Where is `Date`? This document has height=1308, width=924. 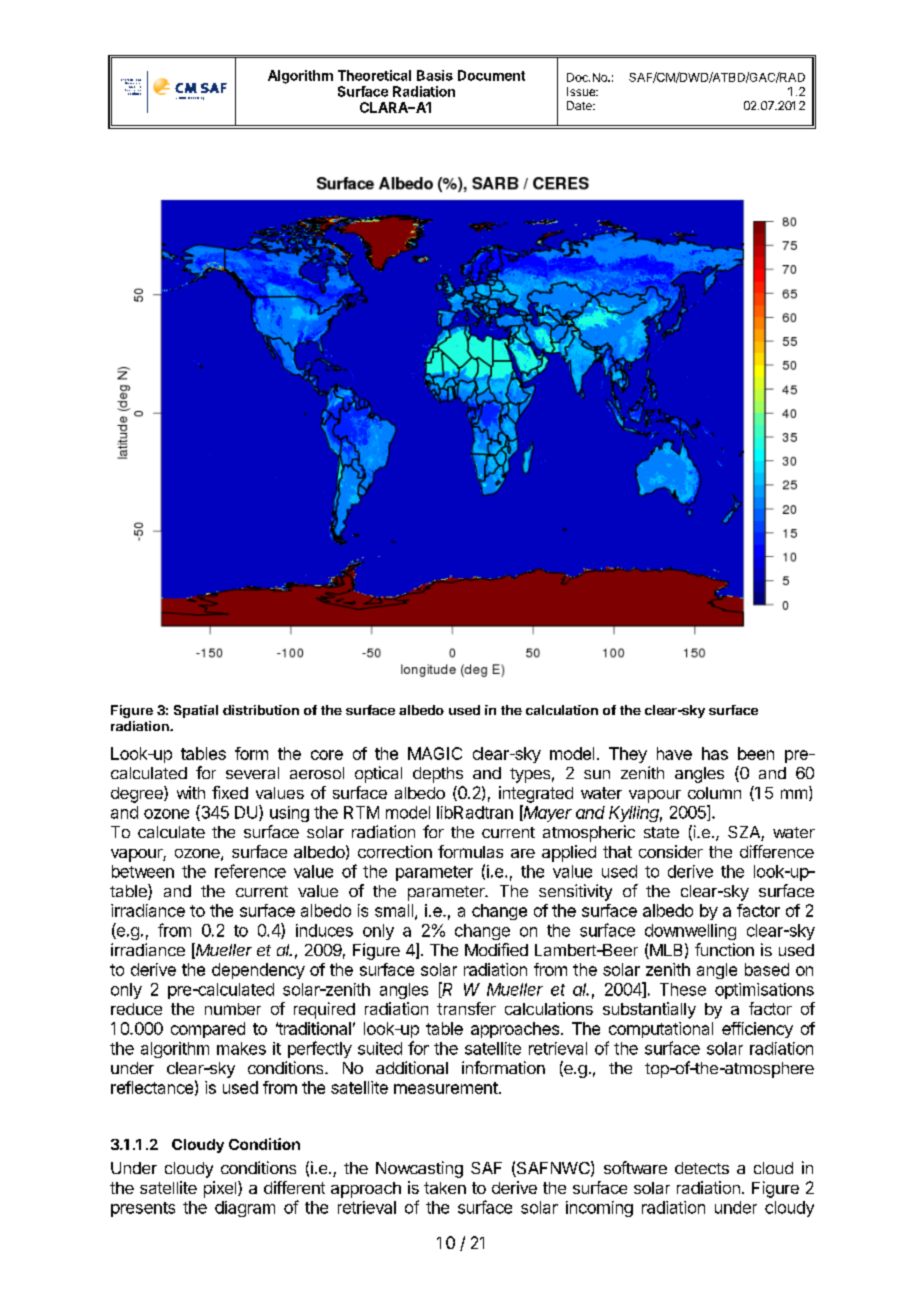
Date is located at coordinates (580, 105).
